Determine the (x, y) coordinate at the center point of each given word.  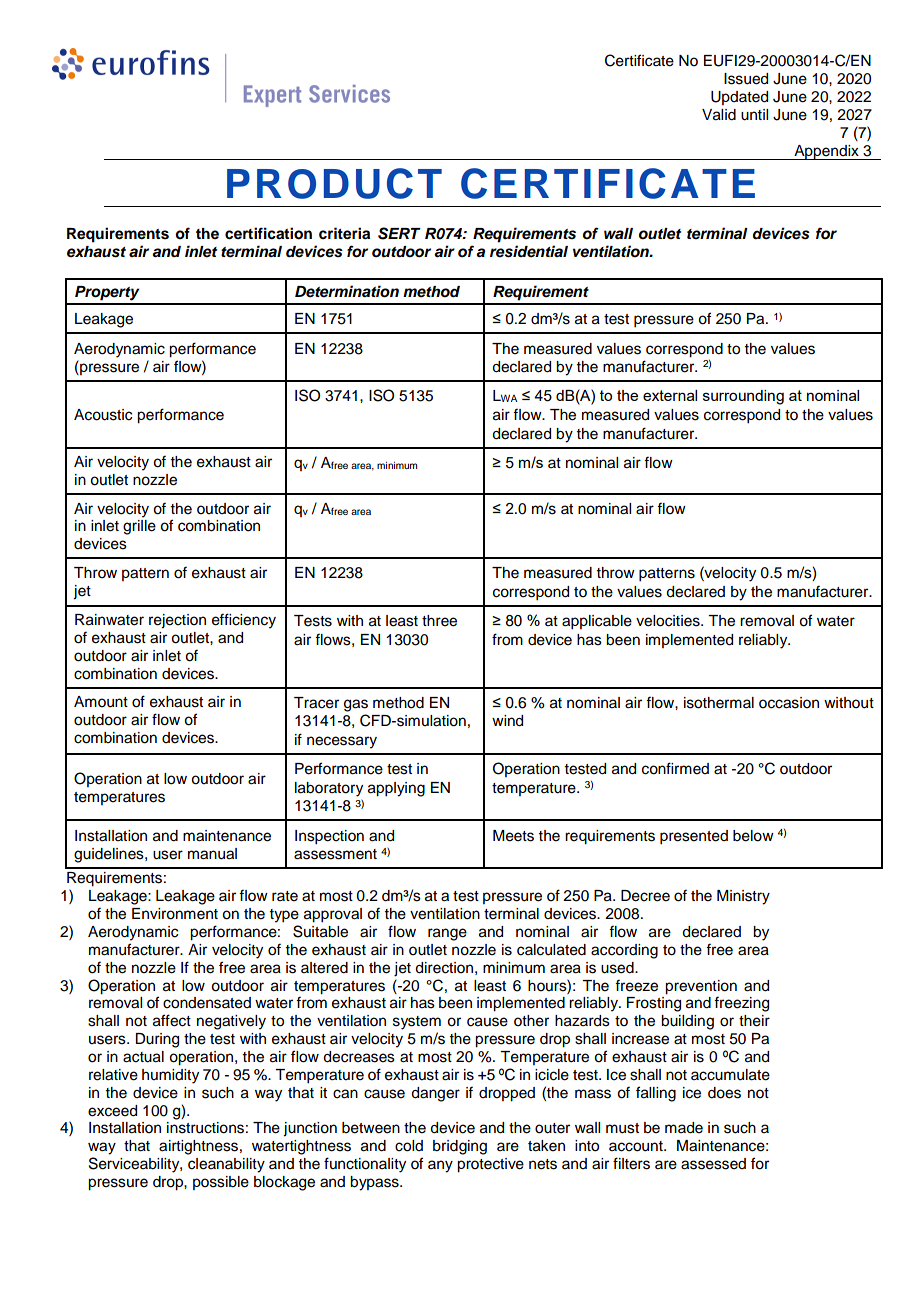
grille (139, 527)
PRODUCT (334, 183)
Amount (101, 702)
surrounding (743, 397)
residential (529, 251)
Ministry (743, 897)
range (447, 934)
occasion (789, 703)
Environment (175, 914)
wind (507, 721)
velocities (669, 621)
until (754, 115)
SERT (399, 233)
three (439, 621)
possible (221, 1183)
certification (268, 233)
